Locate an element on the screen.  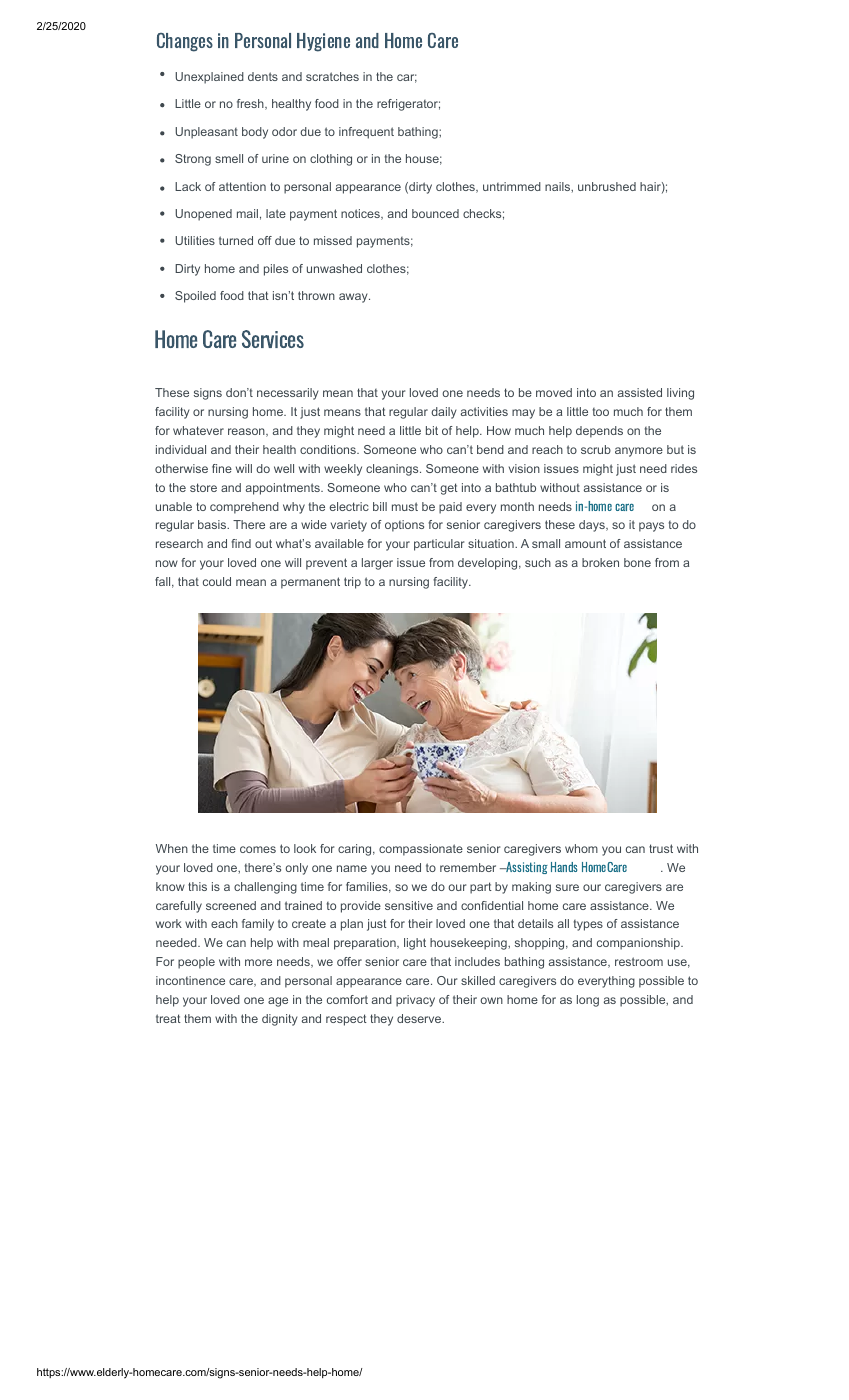
restroom is located at coordinates (639, 961).
